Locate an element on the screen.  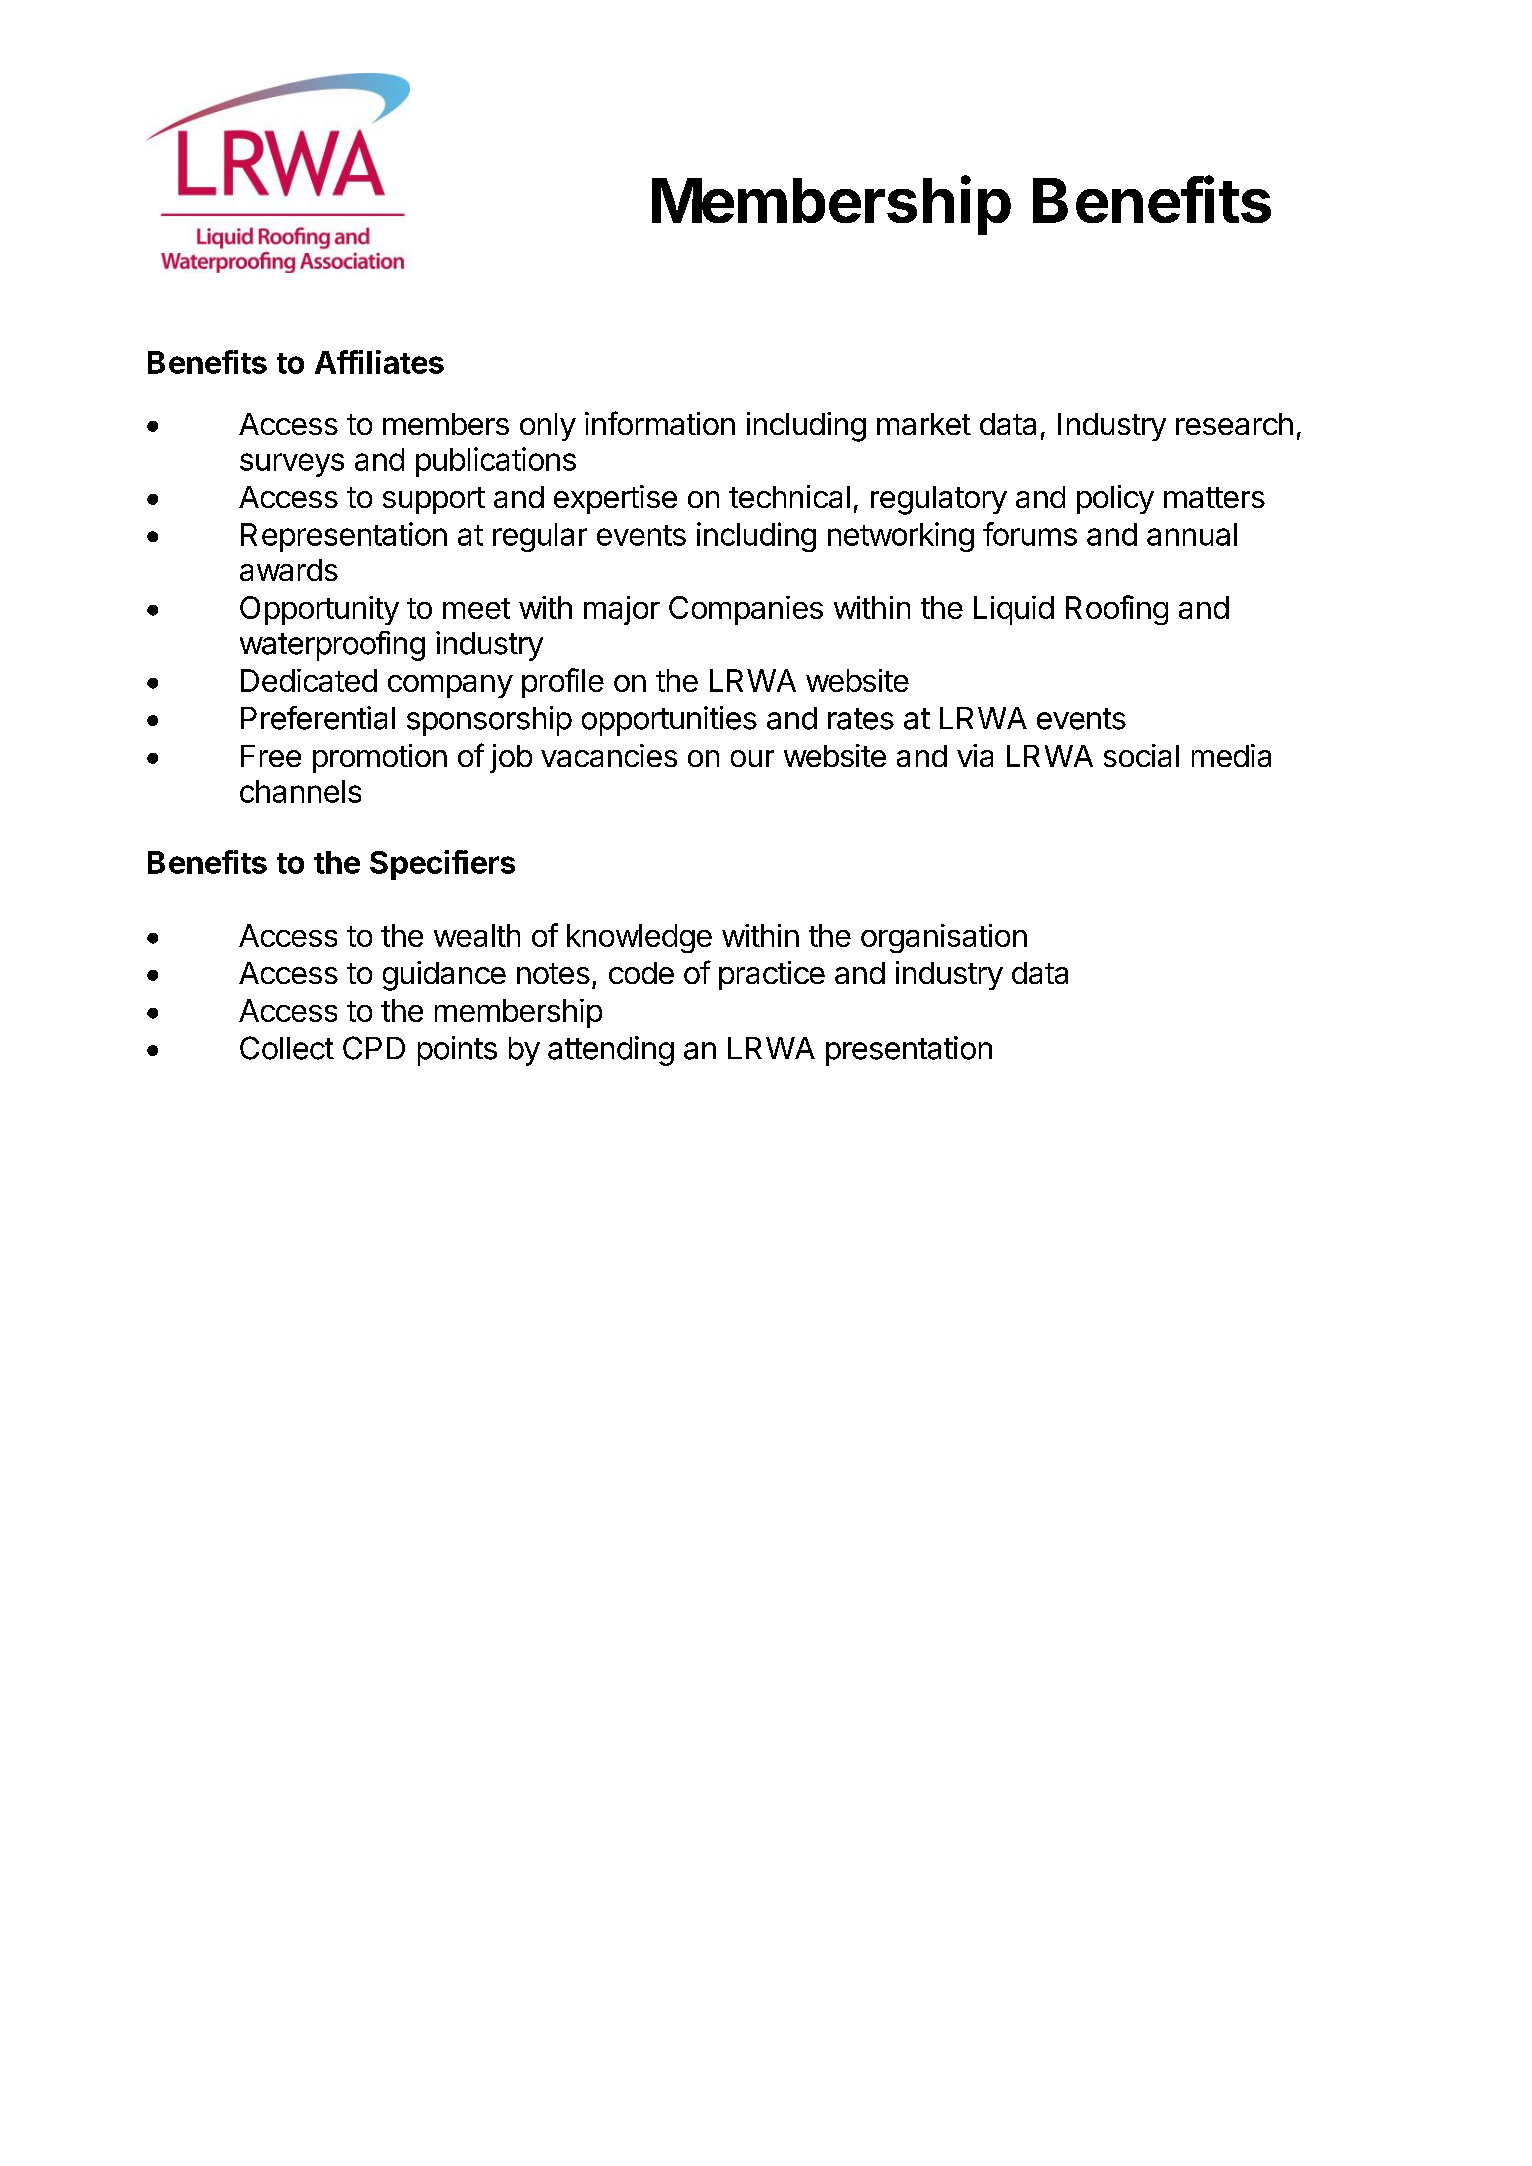
awards is located at coordinates (289, 570).
